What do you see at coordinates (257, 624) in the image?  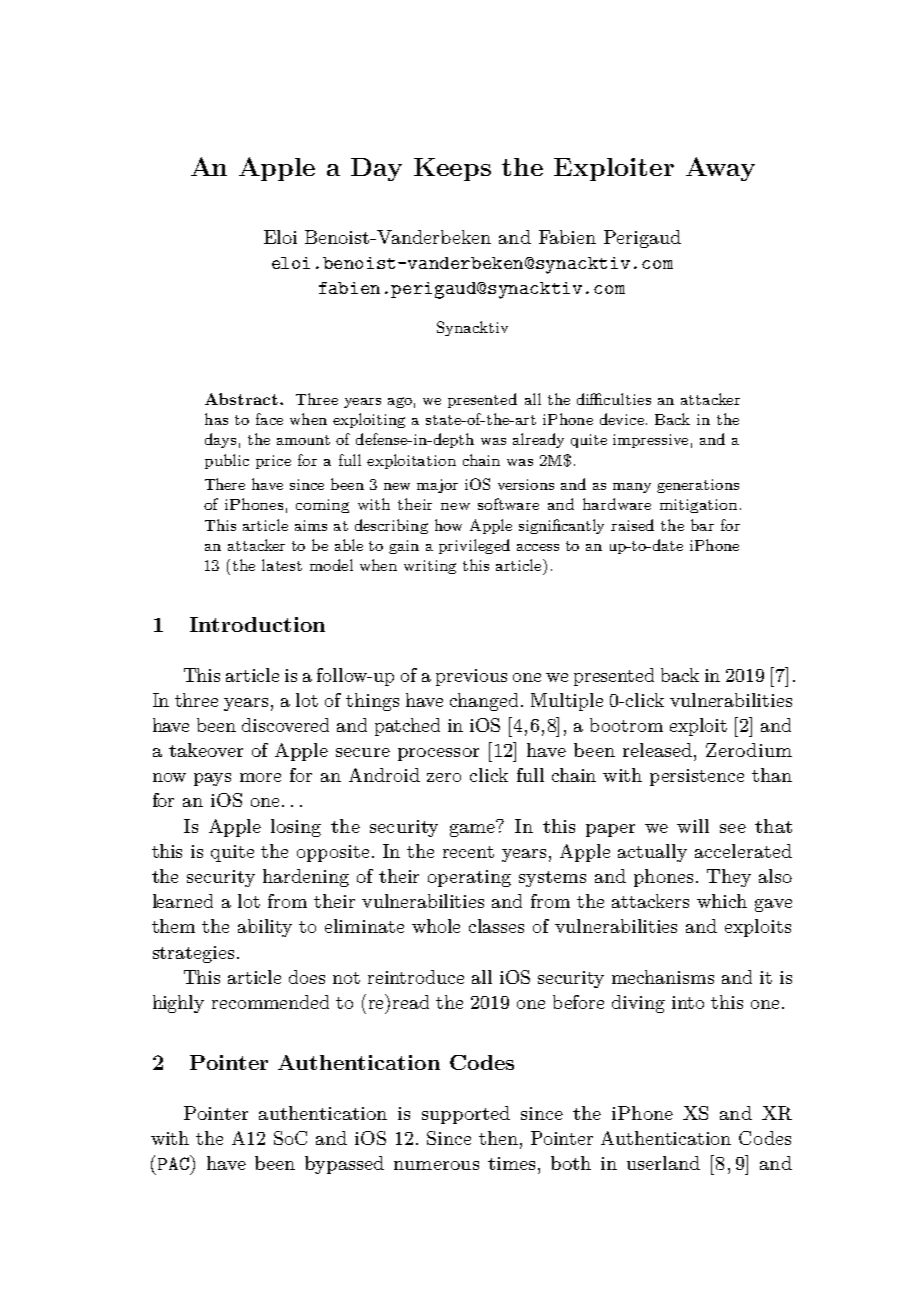 I see `Introduction` at bounding box center [257, 624].
